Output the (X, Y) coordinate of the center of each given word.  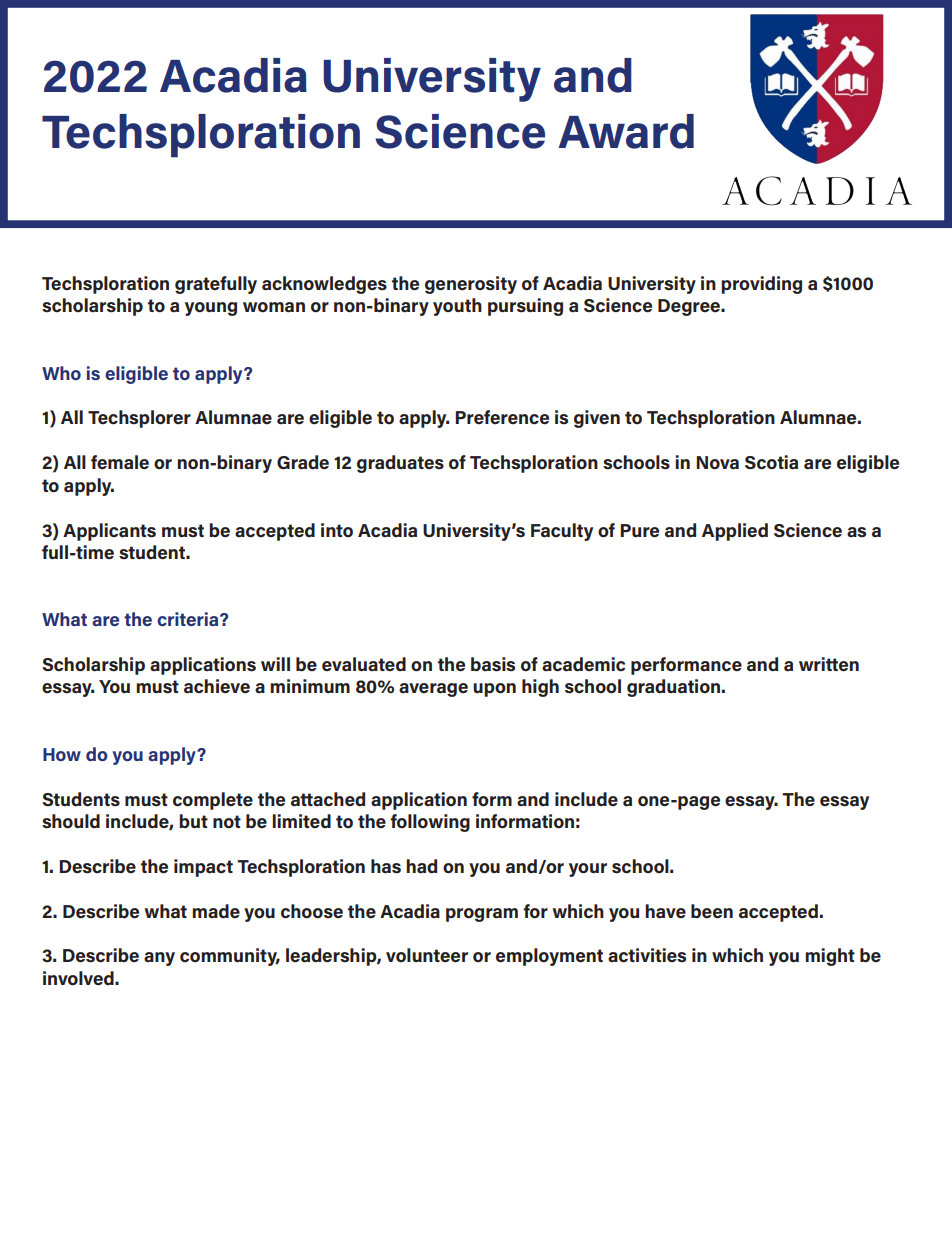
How (62, 754)
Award (626, 131)
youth (457, 307)
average (433, 690)
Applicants (109, 532)
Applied (735, 532)
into (337, 530)
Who (61, 373)
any (159, 959)
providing (761, 285)
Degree (690, 307)
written (829, 664)
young (211, 309)
